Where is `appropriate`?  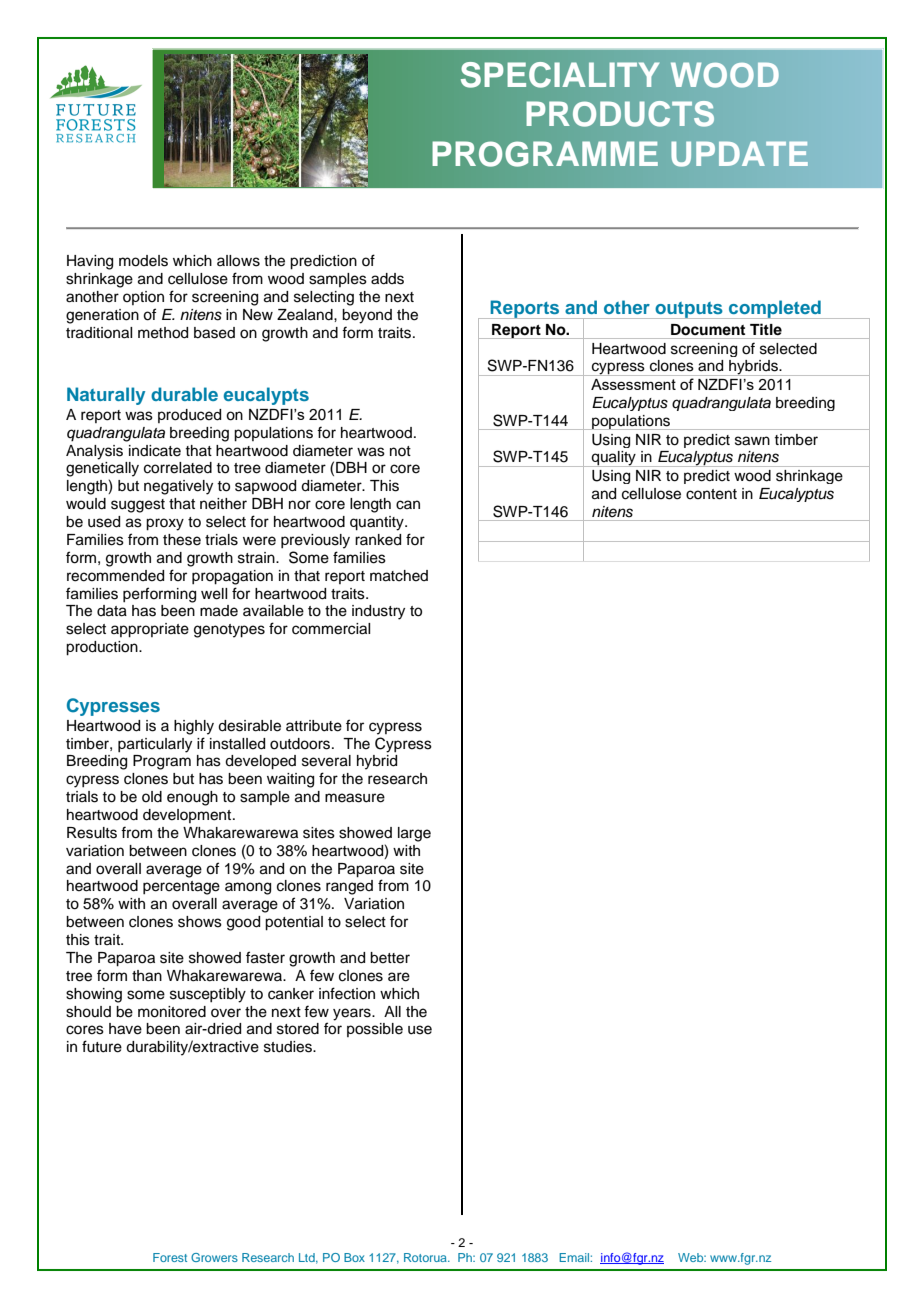 appropriate is located at coordinates (150, 630).
